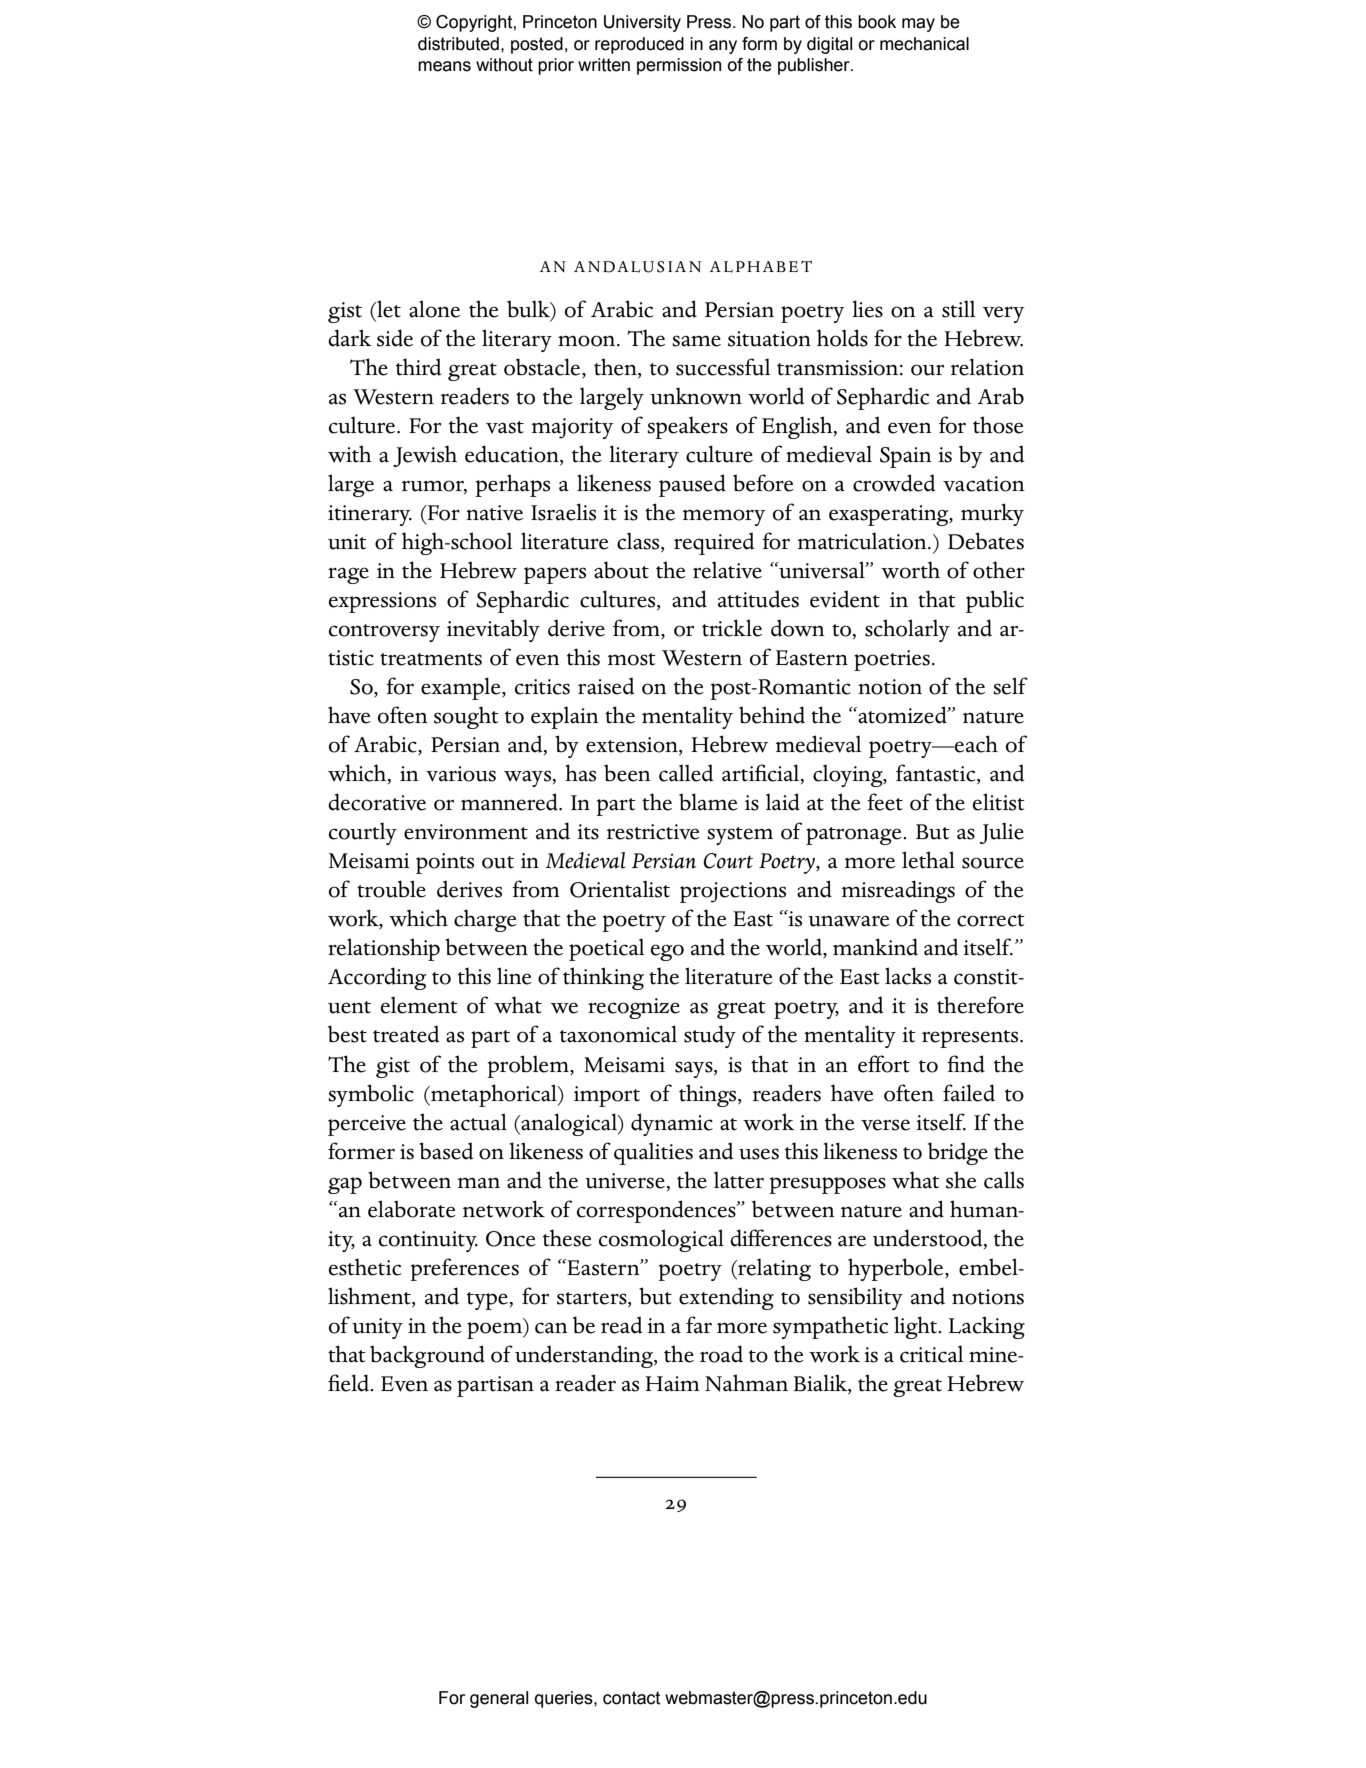  What do you see at coordinates (928, 860) in the image?
I see `lethal` at bounding box center [928, 860].
